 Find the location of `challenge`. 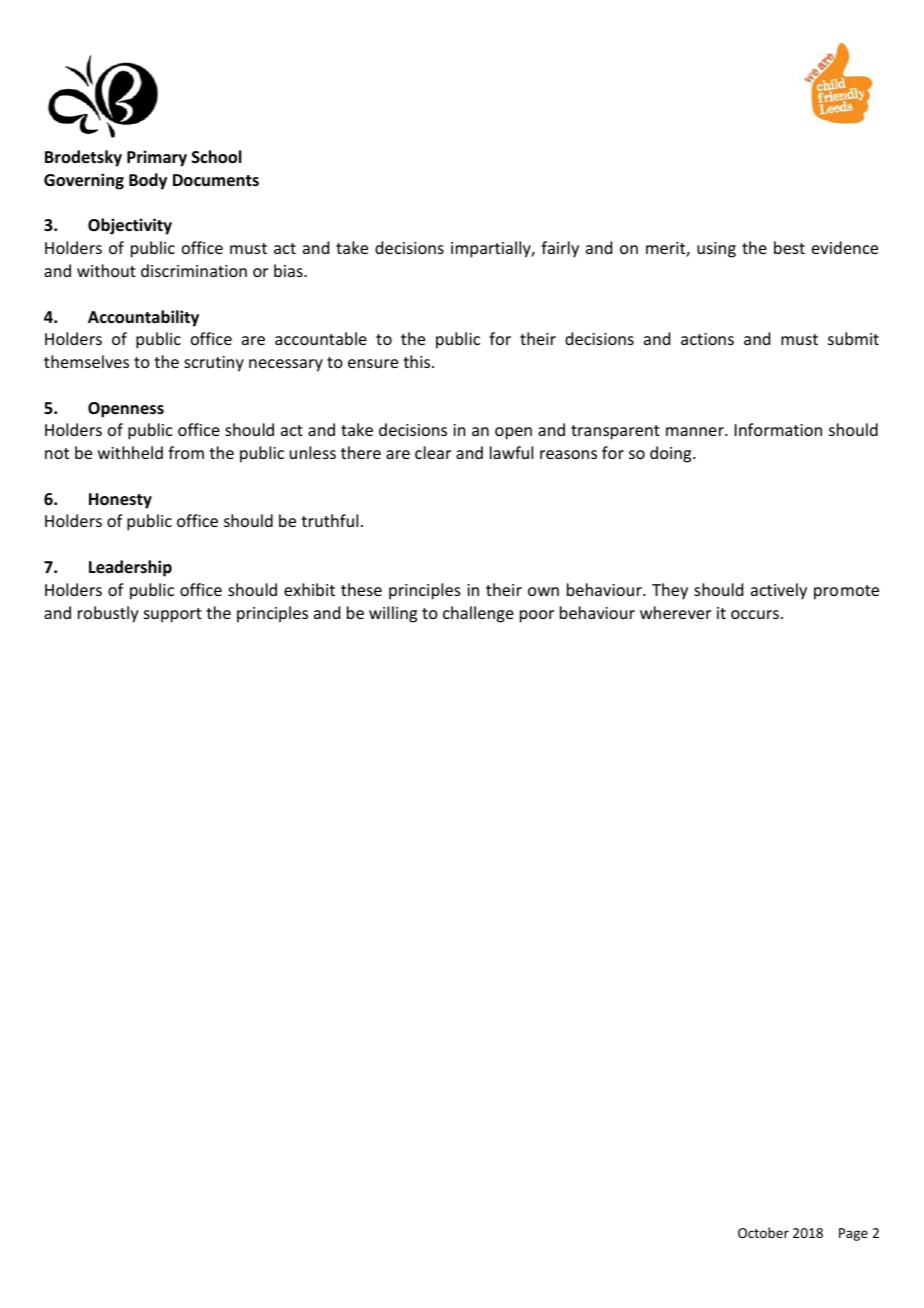

challenge is located at coordinates (478, 614).
